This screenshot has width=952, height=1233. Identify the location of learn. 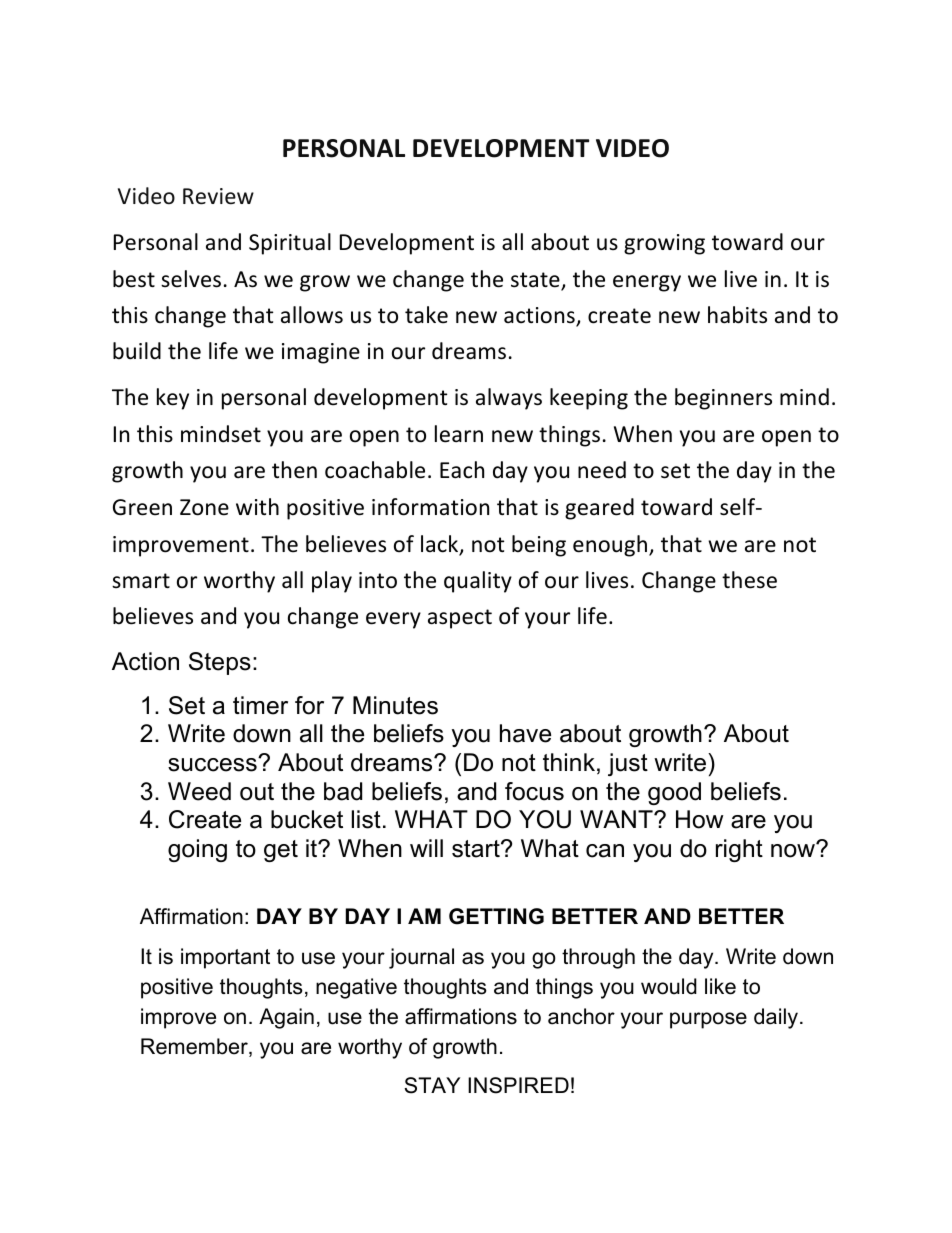
(459, 434).
